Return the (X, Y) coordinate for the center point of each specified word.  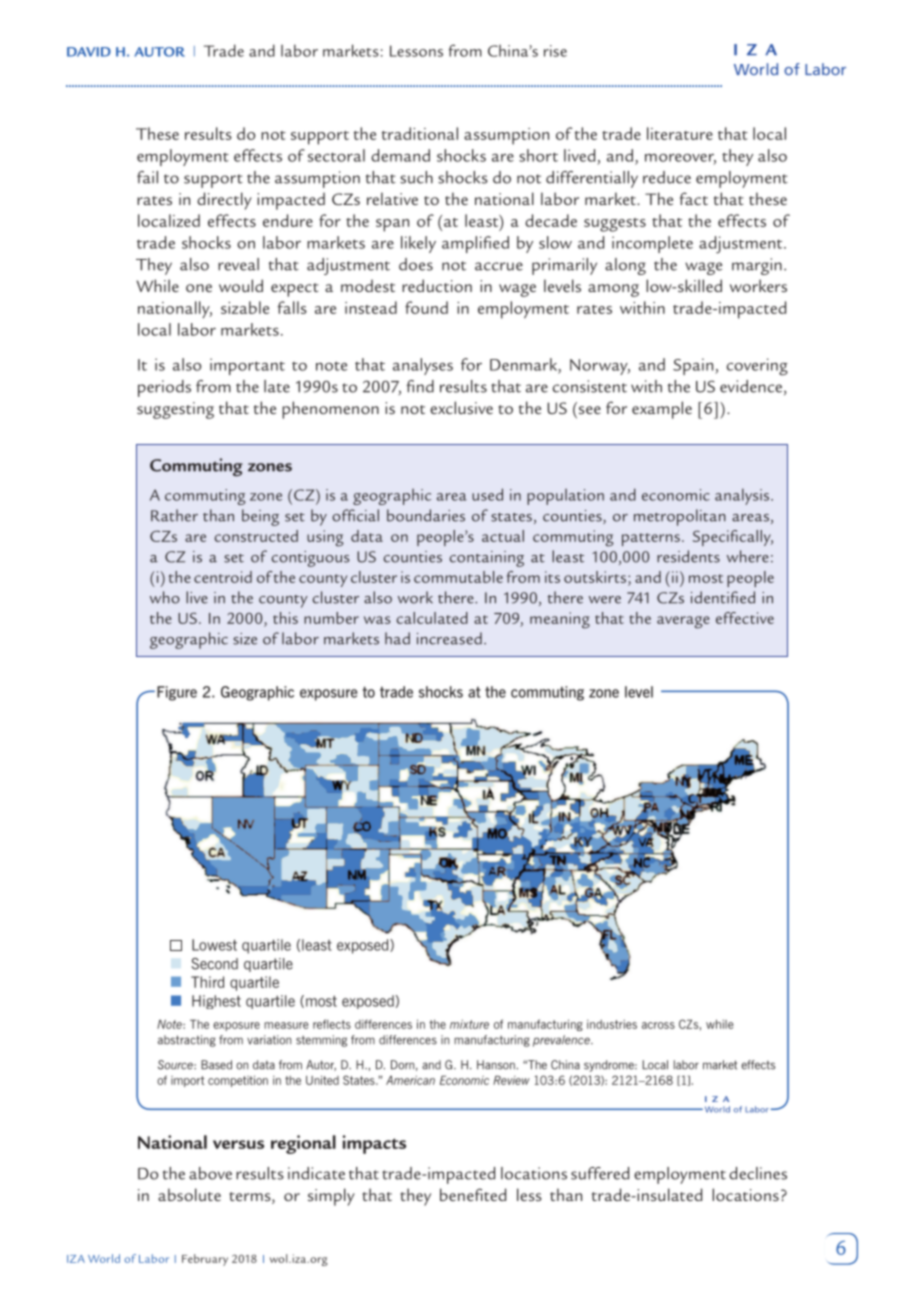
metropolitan (680, 517)
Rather (174, 515)
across (658, 1025)
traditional (420, 133)
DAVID (89, 52)
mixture (469, 1024)
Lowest (214, 945)
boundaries (426, 515)
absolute (189, 1194)
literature (680, 133)
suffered (600, 1173)
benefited (473, 1194)
